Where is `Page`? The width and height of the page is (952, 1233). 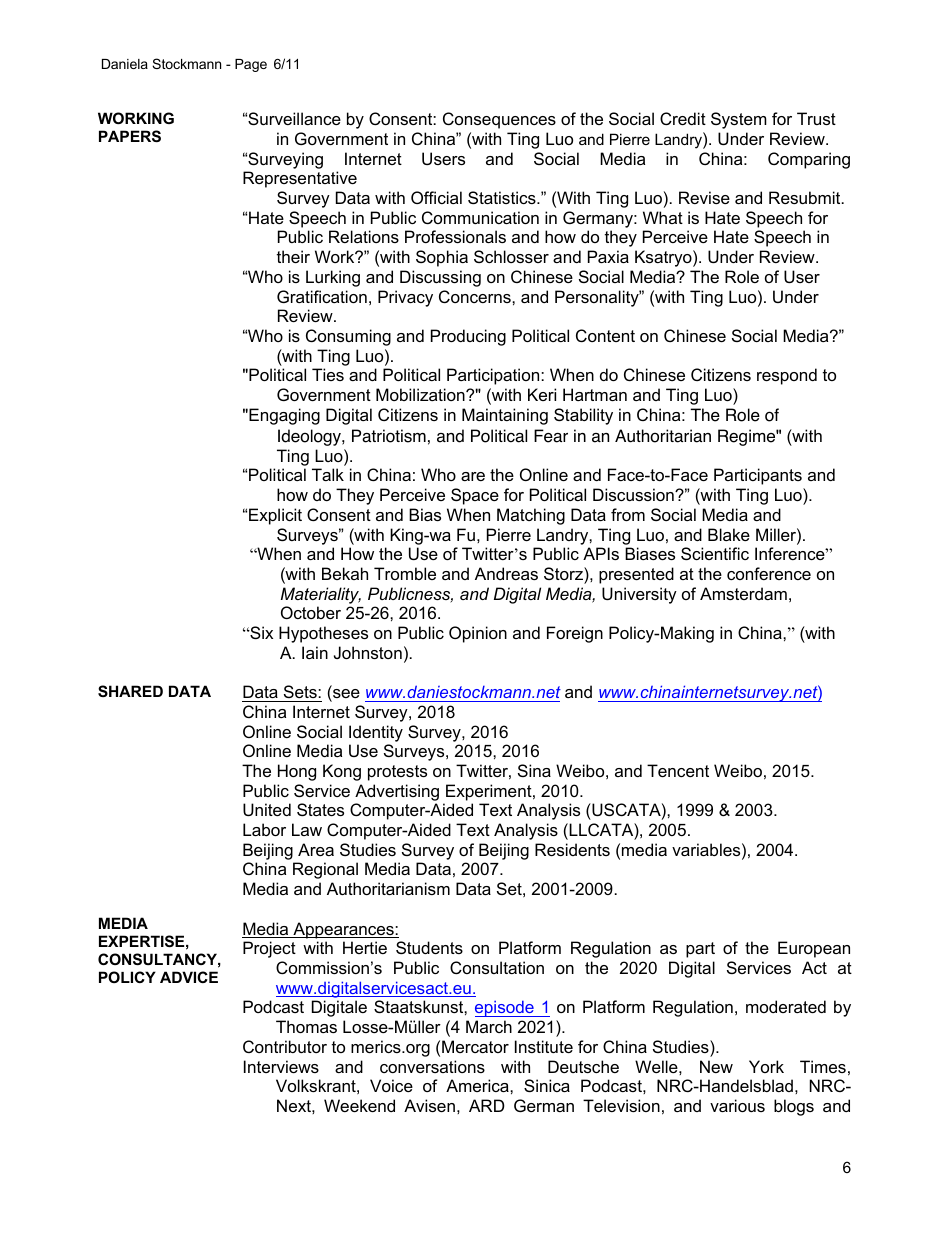 Page is located at coordinates (251, 65).
